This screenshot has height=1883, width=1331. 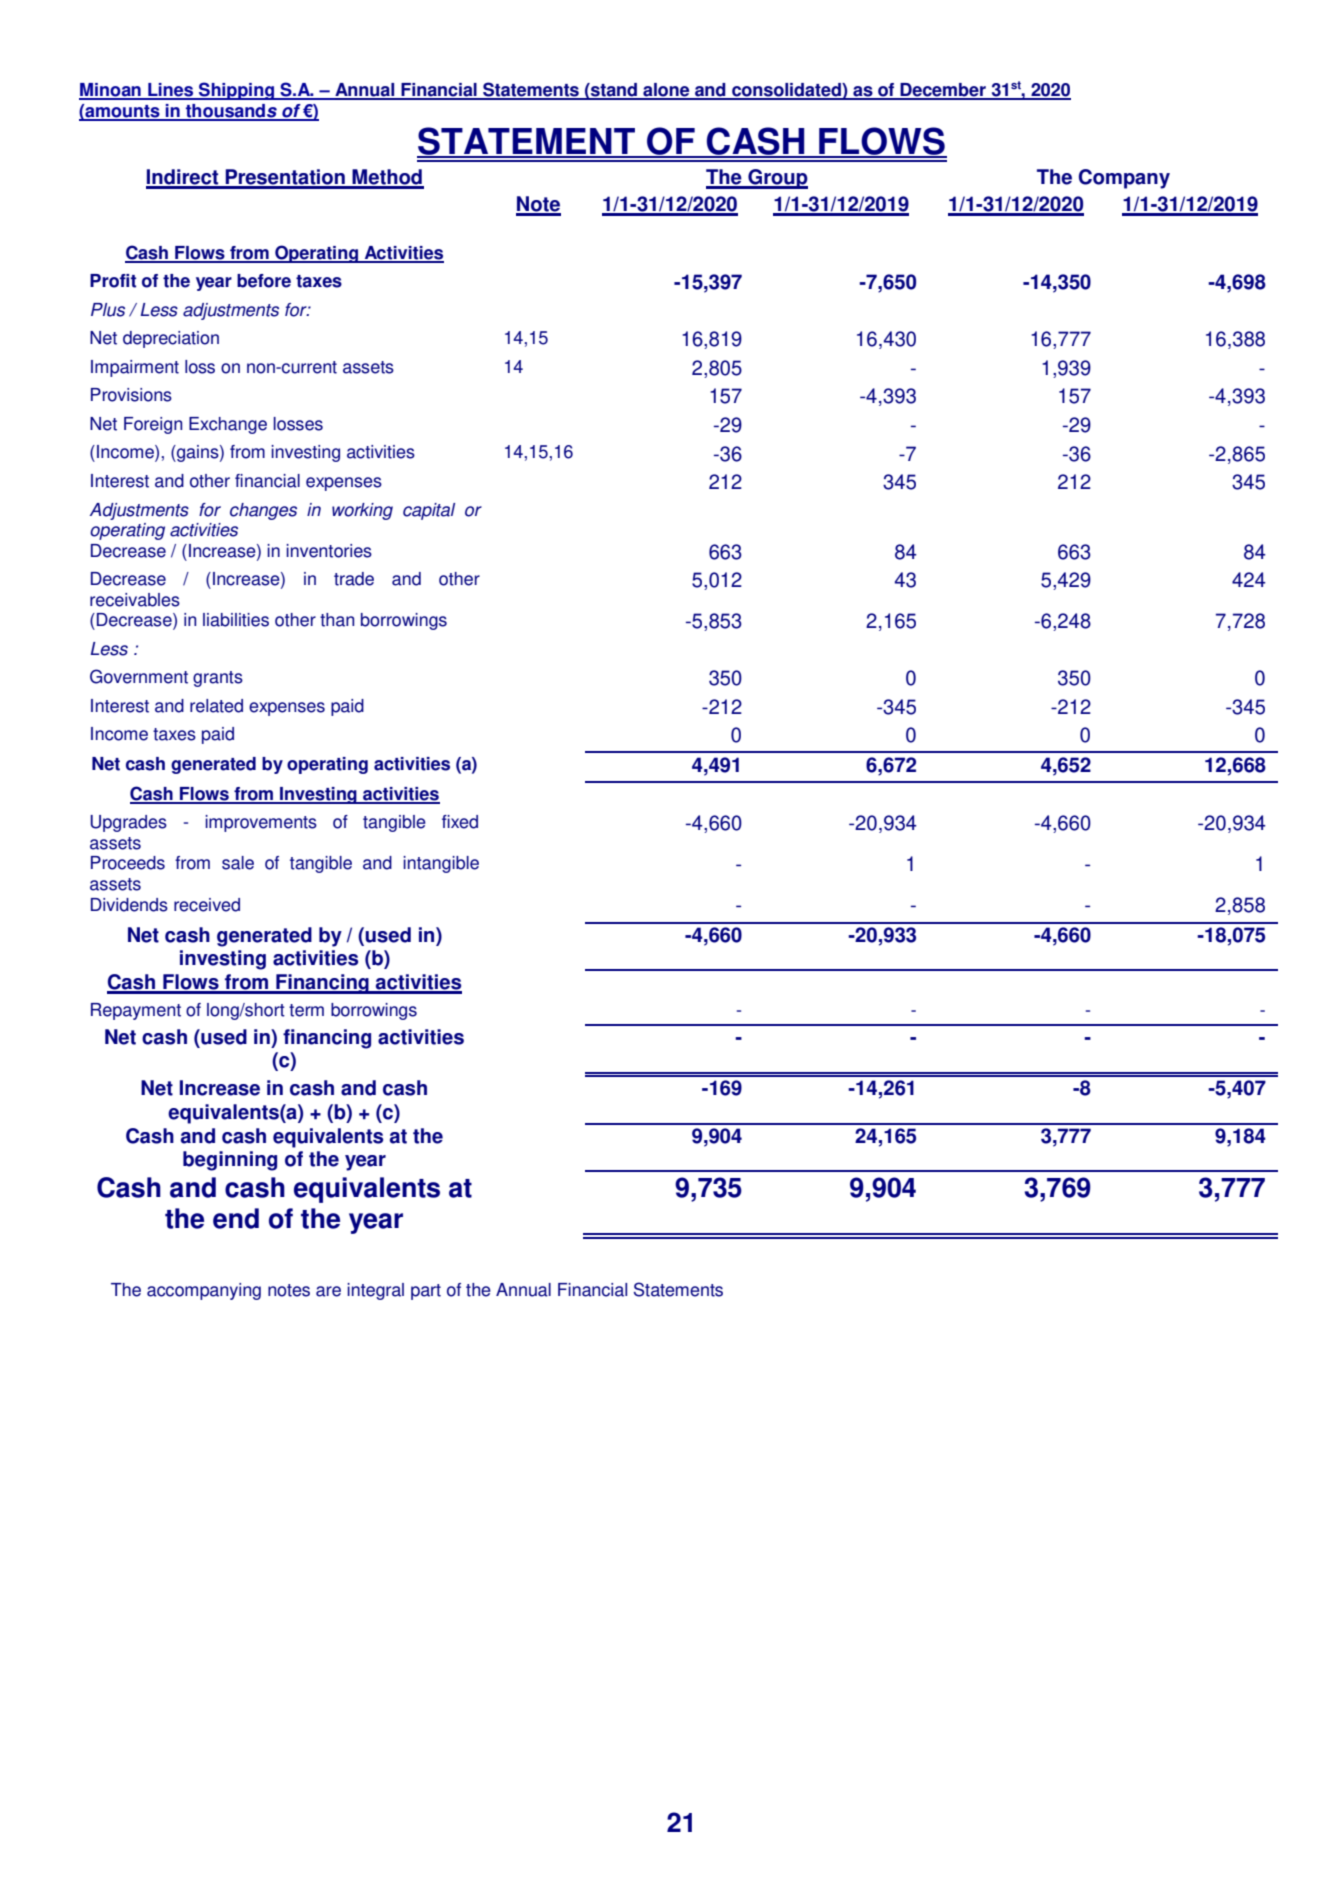 I want to click on term, so click(x=306, y=1010).
